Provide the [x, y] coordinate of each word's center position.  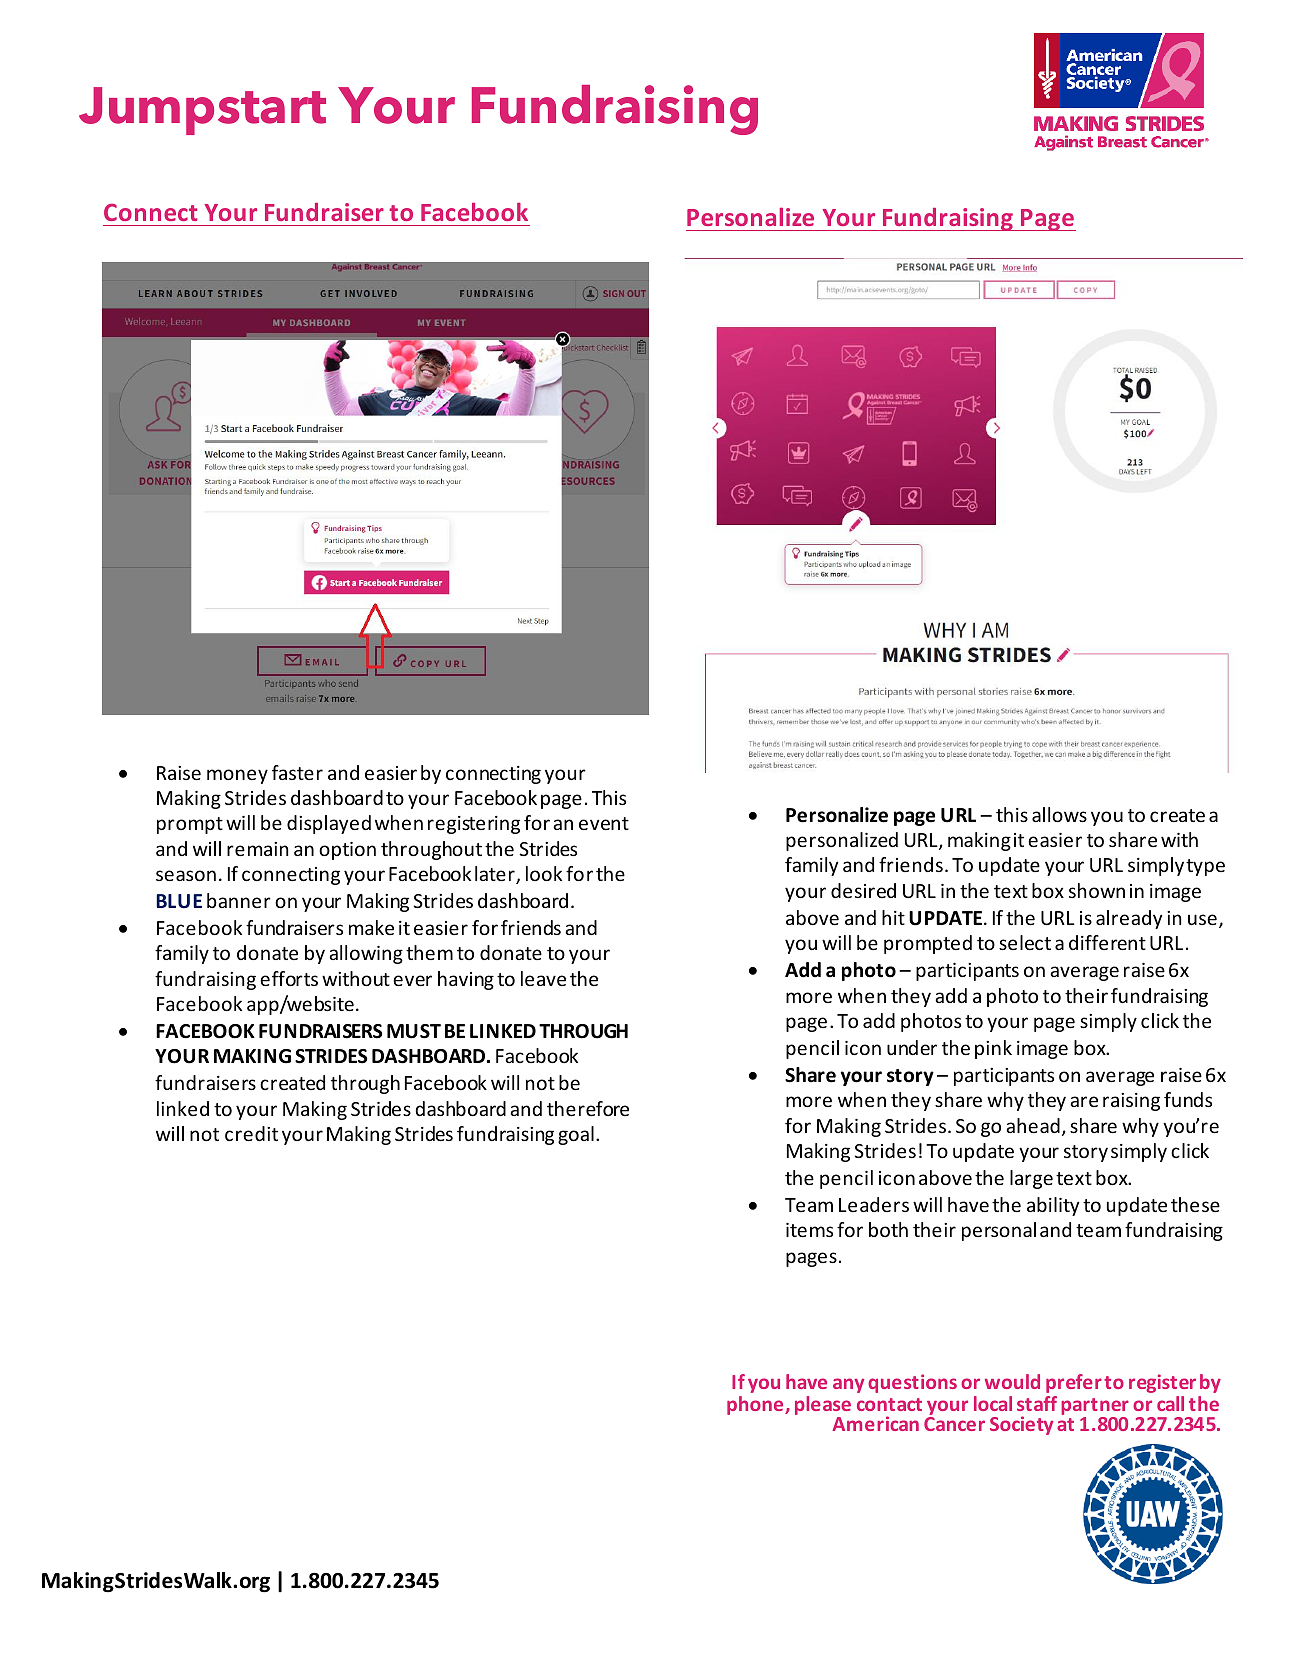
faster [297, 772]
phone [756, 1405]
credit [251, 1133]
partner [1095, 1408]
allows [1059, 814]
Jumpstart [202, 111]
